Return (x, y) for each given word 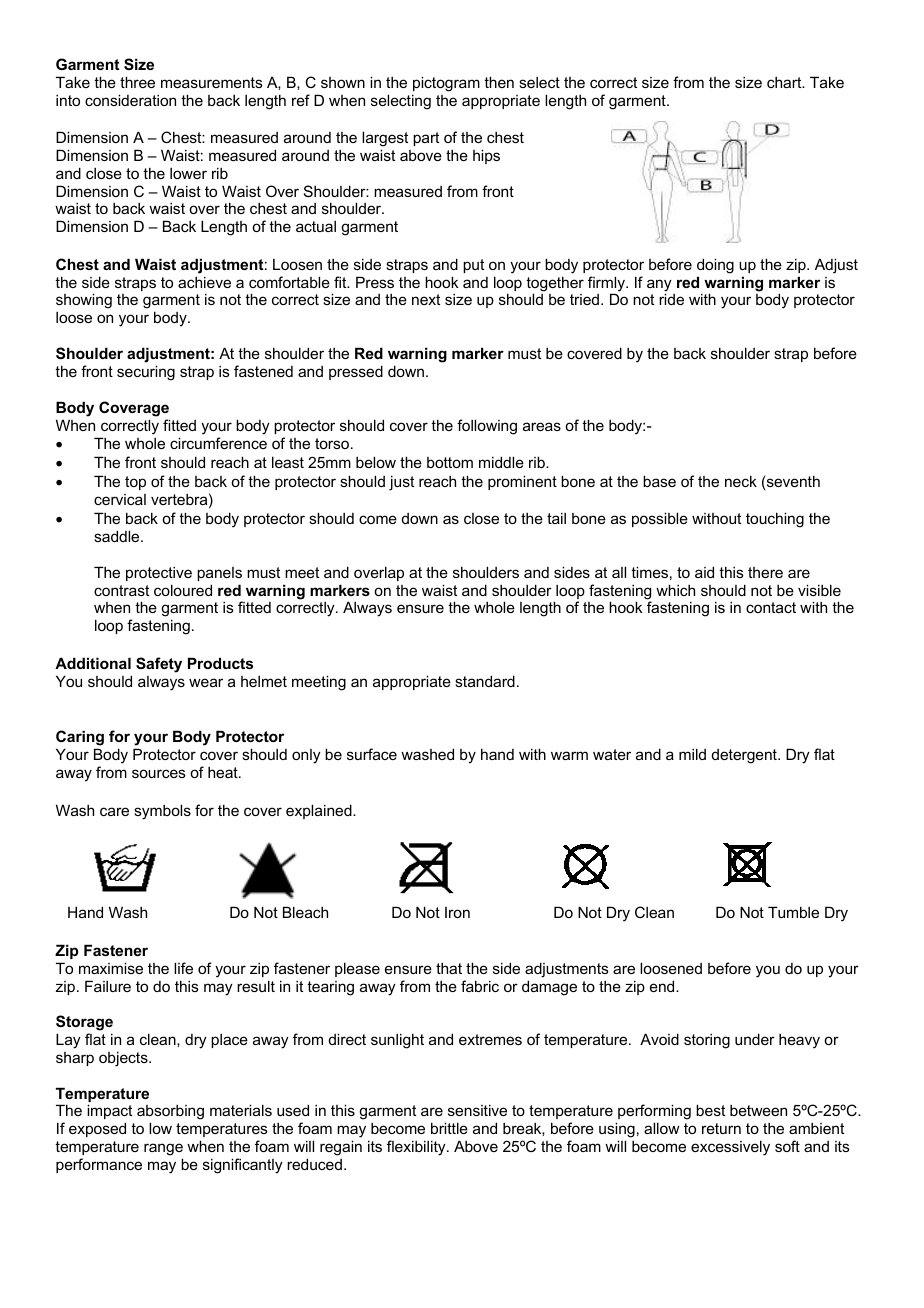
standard (485, 681)
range (163, 1149)
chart (785, 82)
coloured (183, 590)
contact (771, 607)
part (426, 139)
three (137, 82)
